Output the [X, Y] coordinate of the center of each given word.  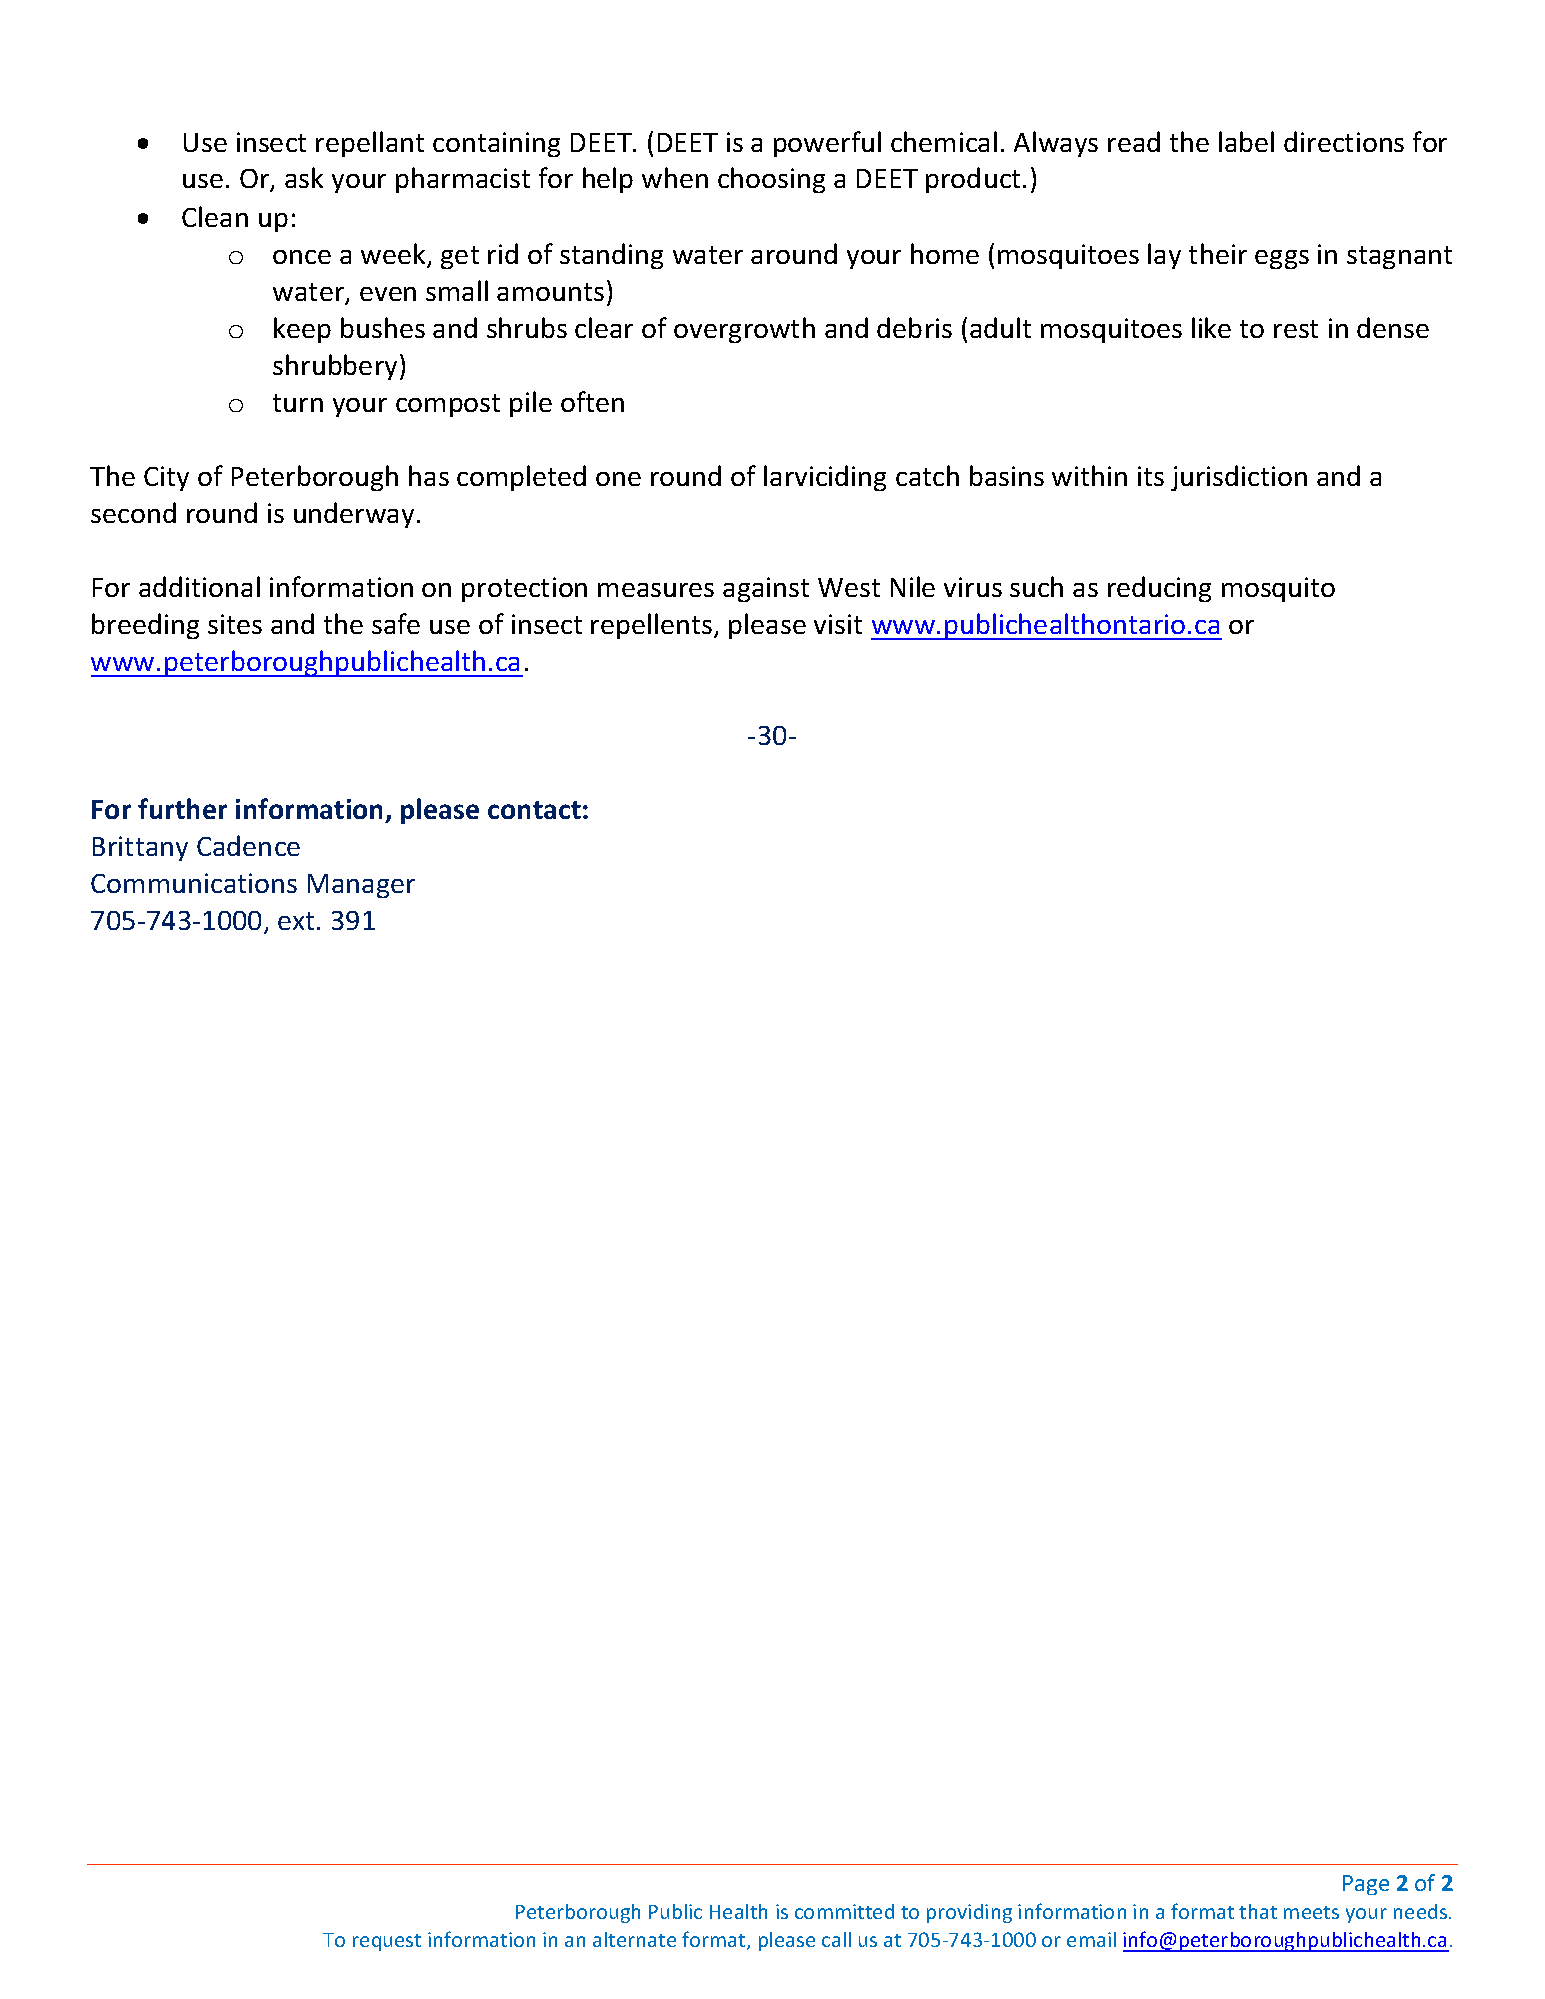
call [836, 1939]
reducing [1159, 589]
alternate [634, 1939]
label [1246, 141]
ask [304, 177]
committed [844, 1911]
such [1036, 586]
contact [534, 810]
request [387, 1942]
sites [235, 624]
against [766, 589]
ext [296, 921]
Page [1366, 1885]
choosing [771, 180]
